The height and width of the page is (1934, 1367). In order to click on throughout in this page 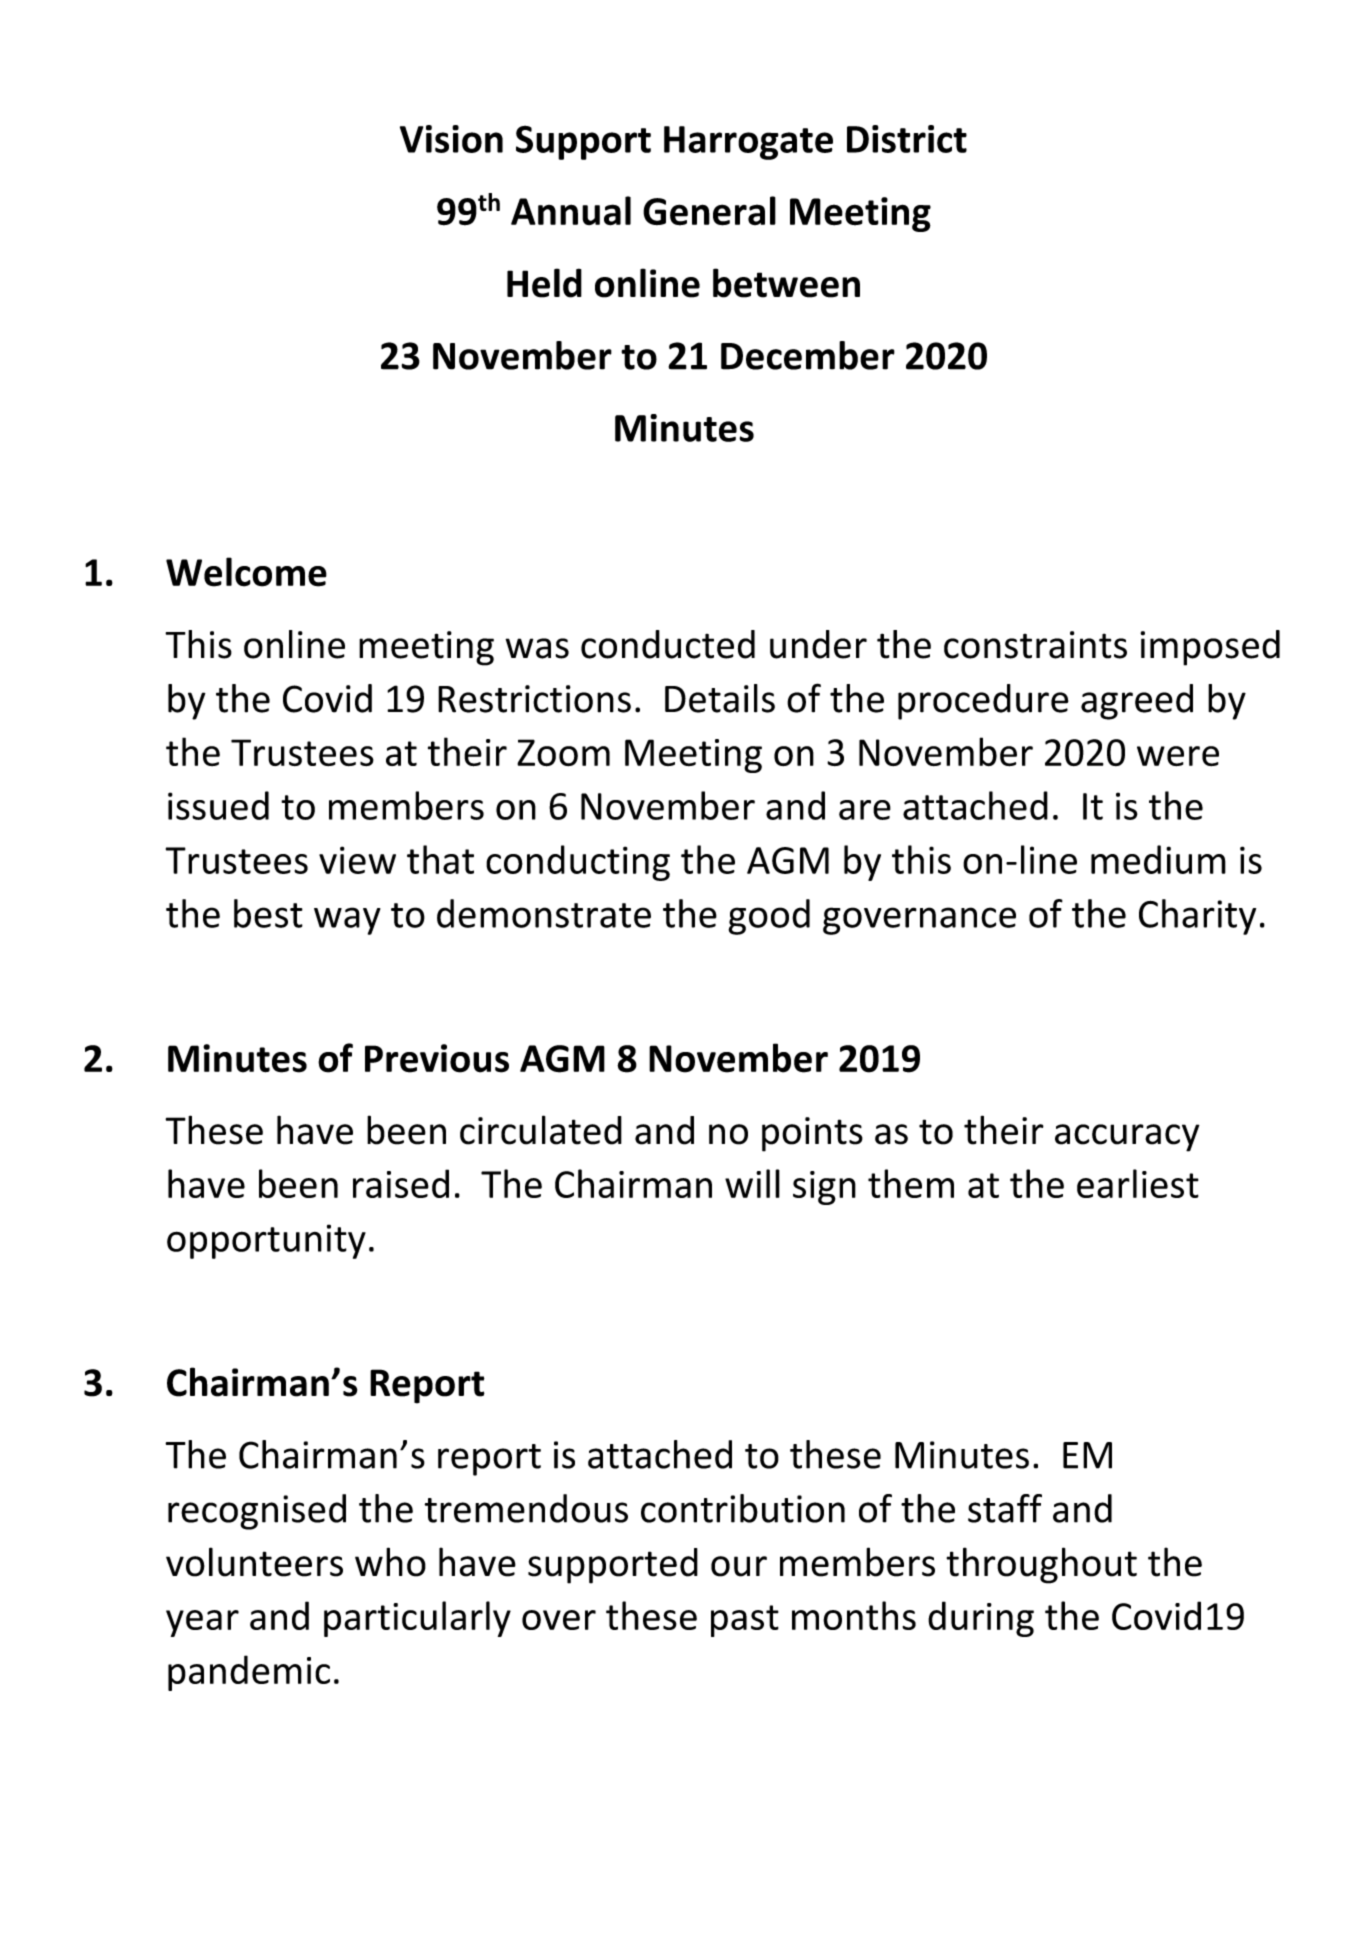, I will do `click(1041, 1565)`.
